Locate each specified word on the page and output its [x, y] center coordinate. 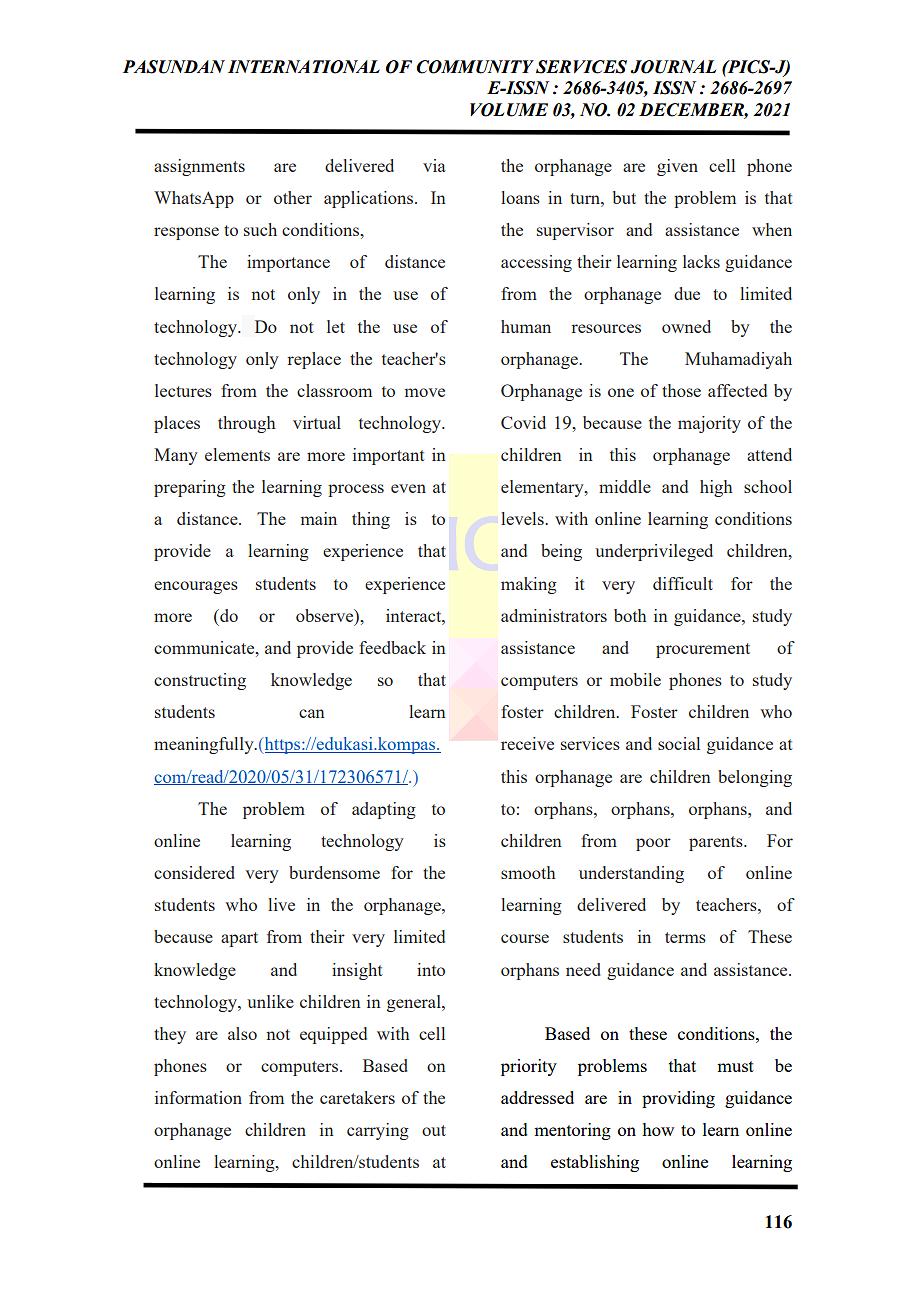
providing [678, 1099]
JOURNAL [673, 67]
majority [709, 424]
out [434, 1130]
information [198, 1097]
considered [194, 872]
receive [527, 743]
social [679, 743]
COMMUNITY [475, 67]
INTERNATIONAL [304, 67]
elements [237, 454]
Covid [523, 422]
